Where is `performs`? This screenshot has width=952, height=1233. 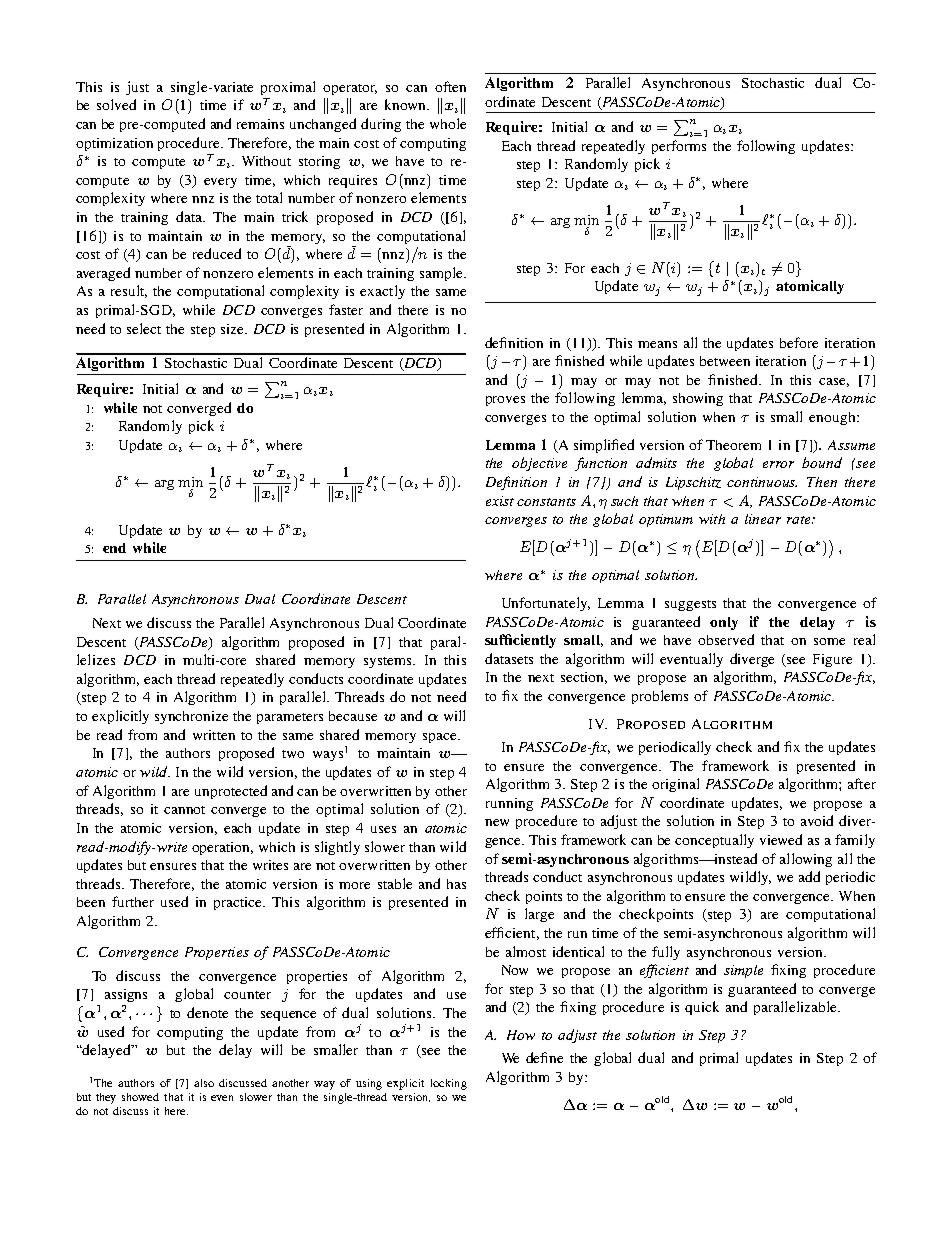 performs is located at coordinates (679, 147).
